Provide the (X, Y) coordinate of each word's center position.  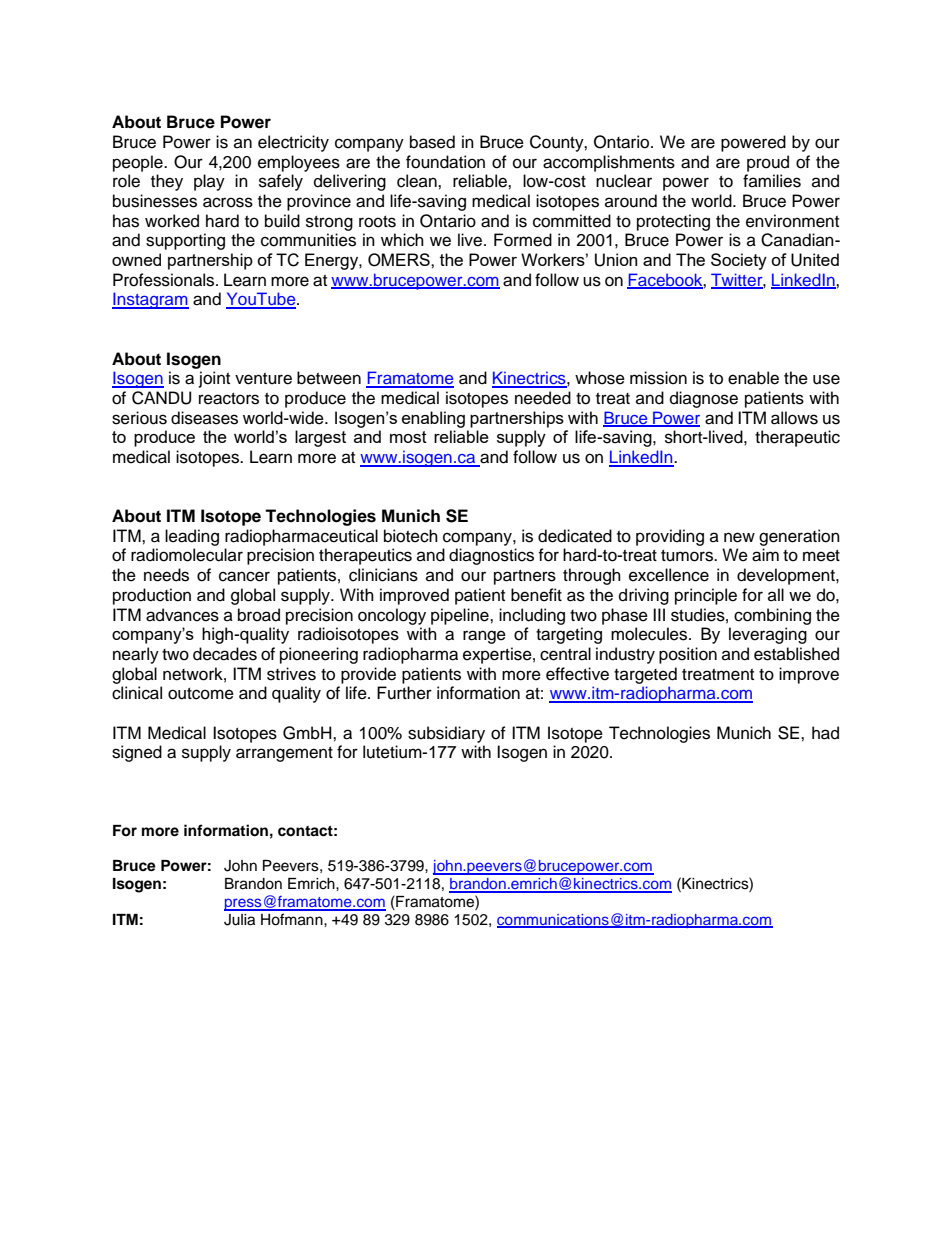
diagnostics (491, 556)
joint (214, 379)
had (825, 733)
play (209, 182)
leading (192, 537)
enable (753, 378)
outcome (201, 694)
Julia (239, 920)
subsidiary (446, 734)
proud (768, 163)
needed (543, 398)
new (739, 537)
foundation (445, 162)
